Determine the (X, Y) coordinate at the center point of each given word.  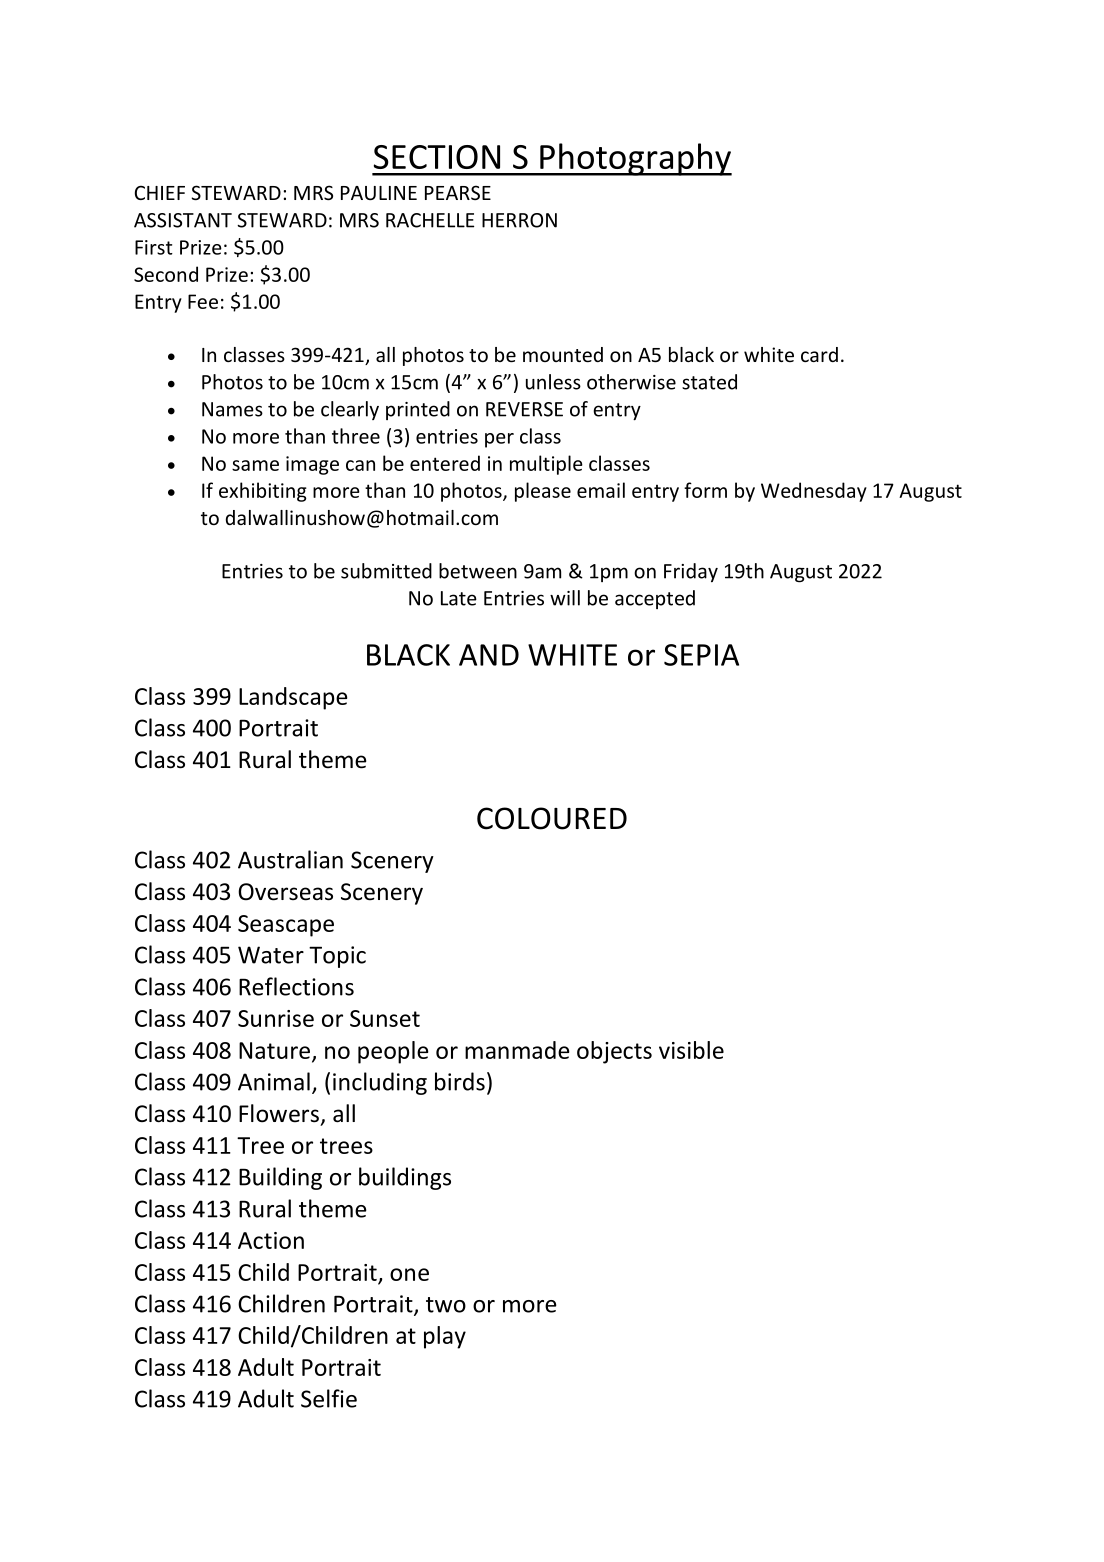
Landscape (293, 698)
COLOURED (552, 818)
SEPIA (701, 655)
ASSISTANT (183, 220)
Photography (635, 159)
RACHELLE (430, 220)
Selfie (329, 1398)
